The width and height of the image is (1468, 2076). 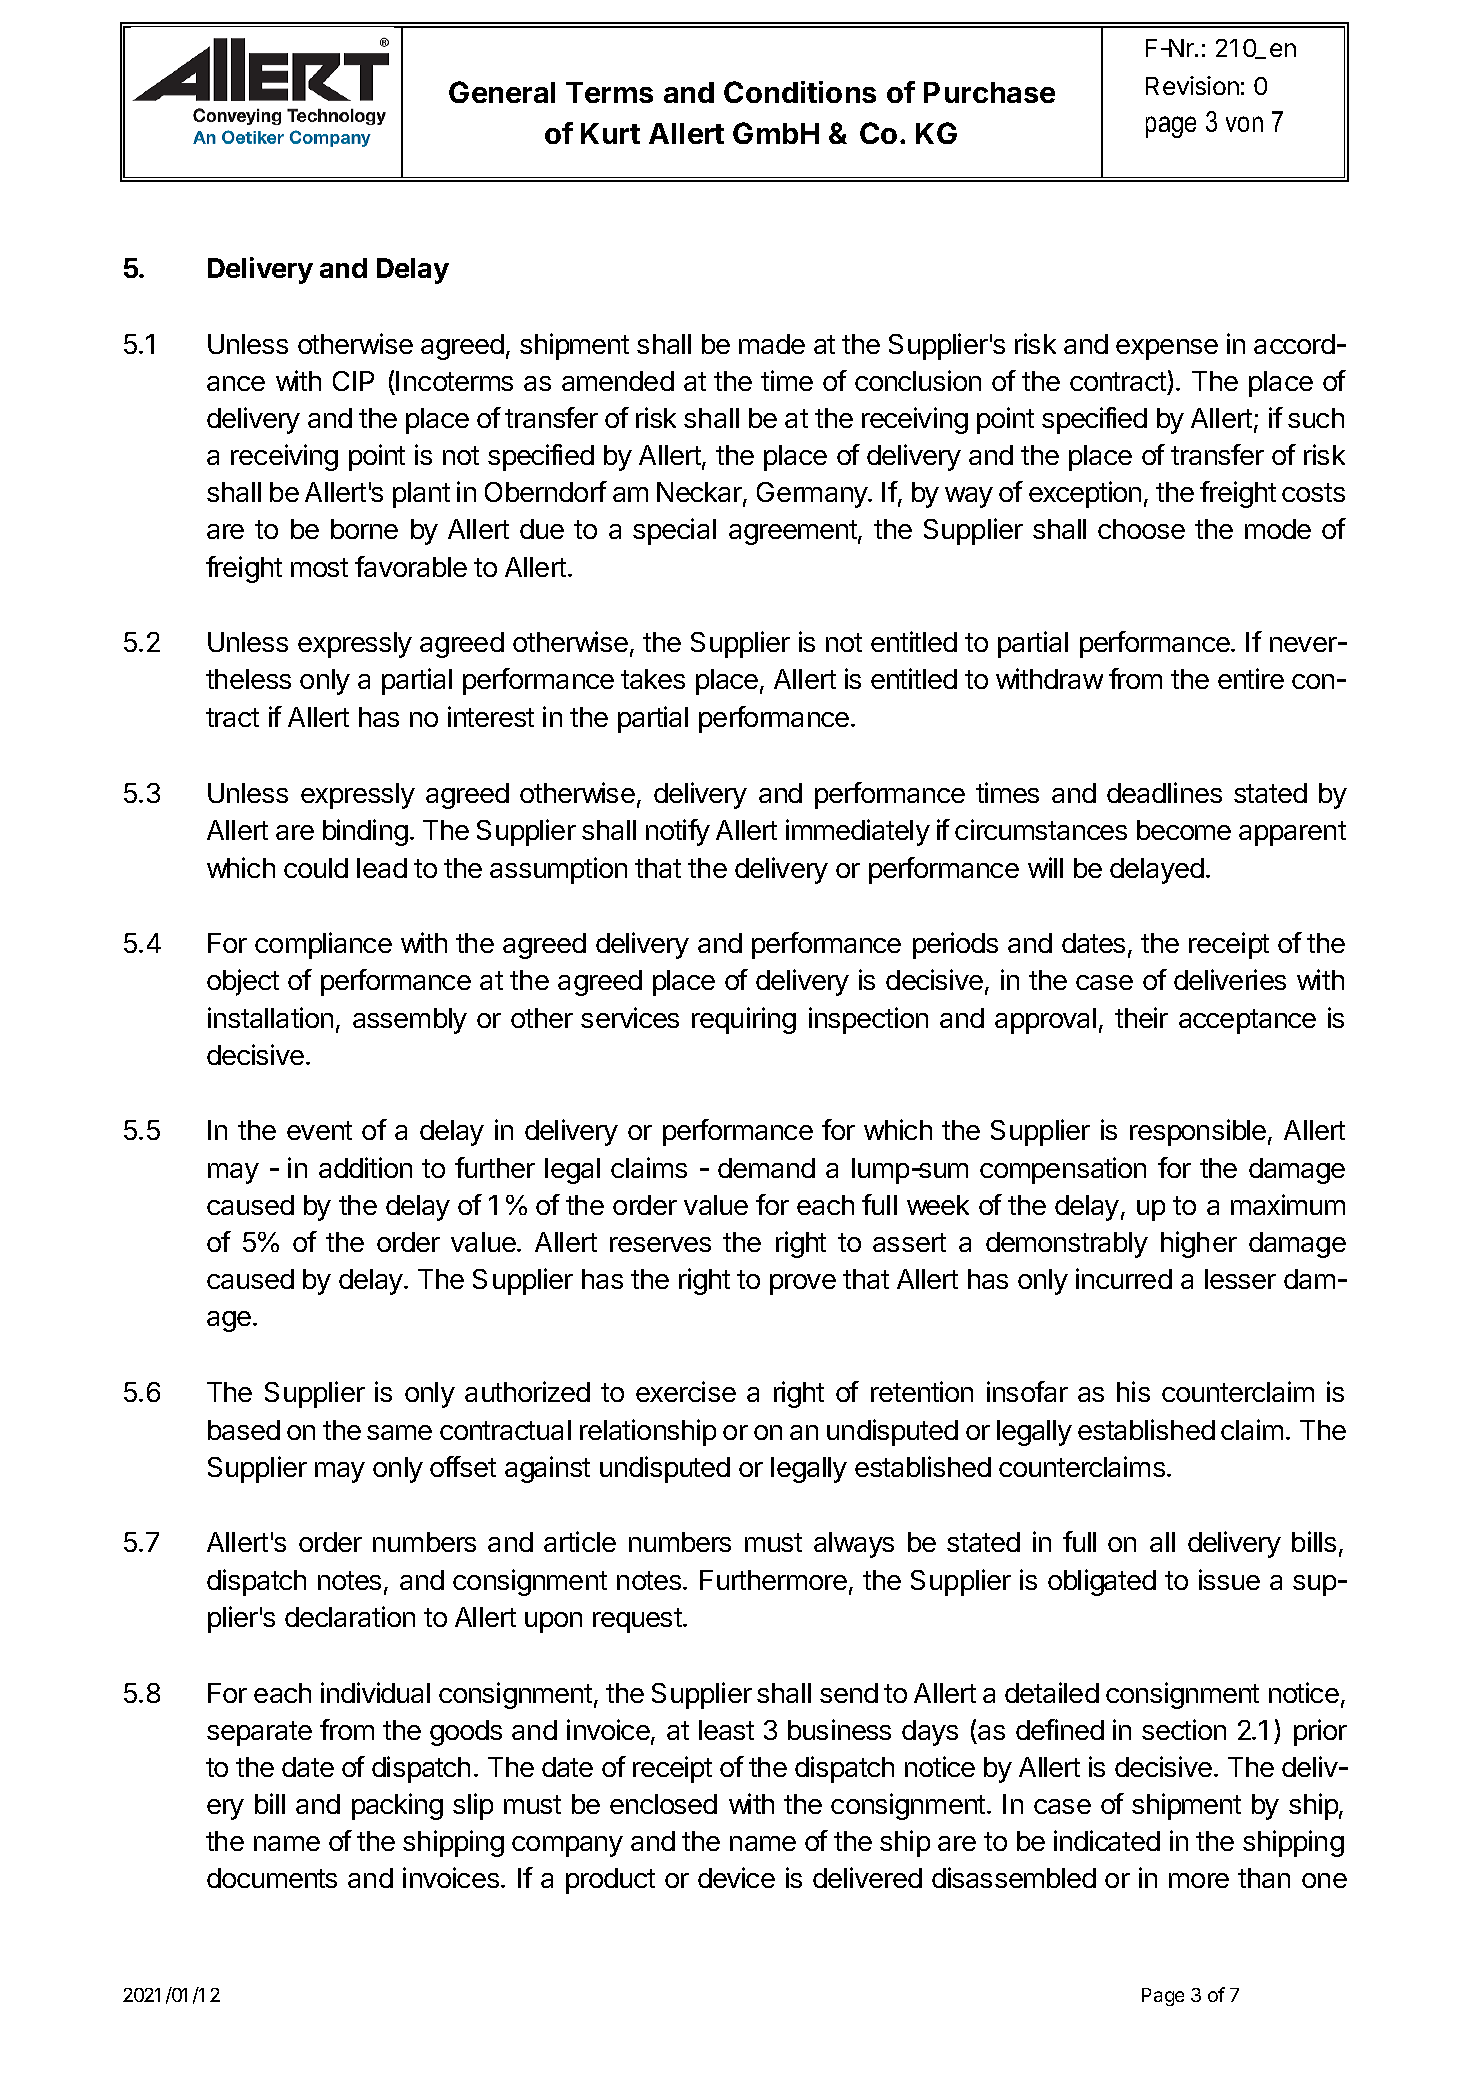 What do you see at coordinates (1244, 124) in the image?
I see `von` at bounding box center [1244, 124].
